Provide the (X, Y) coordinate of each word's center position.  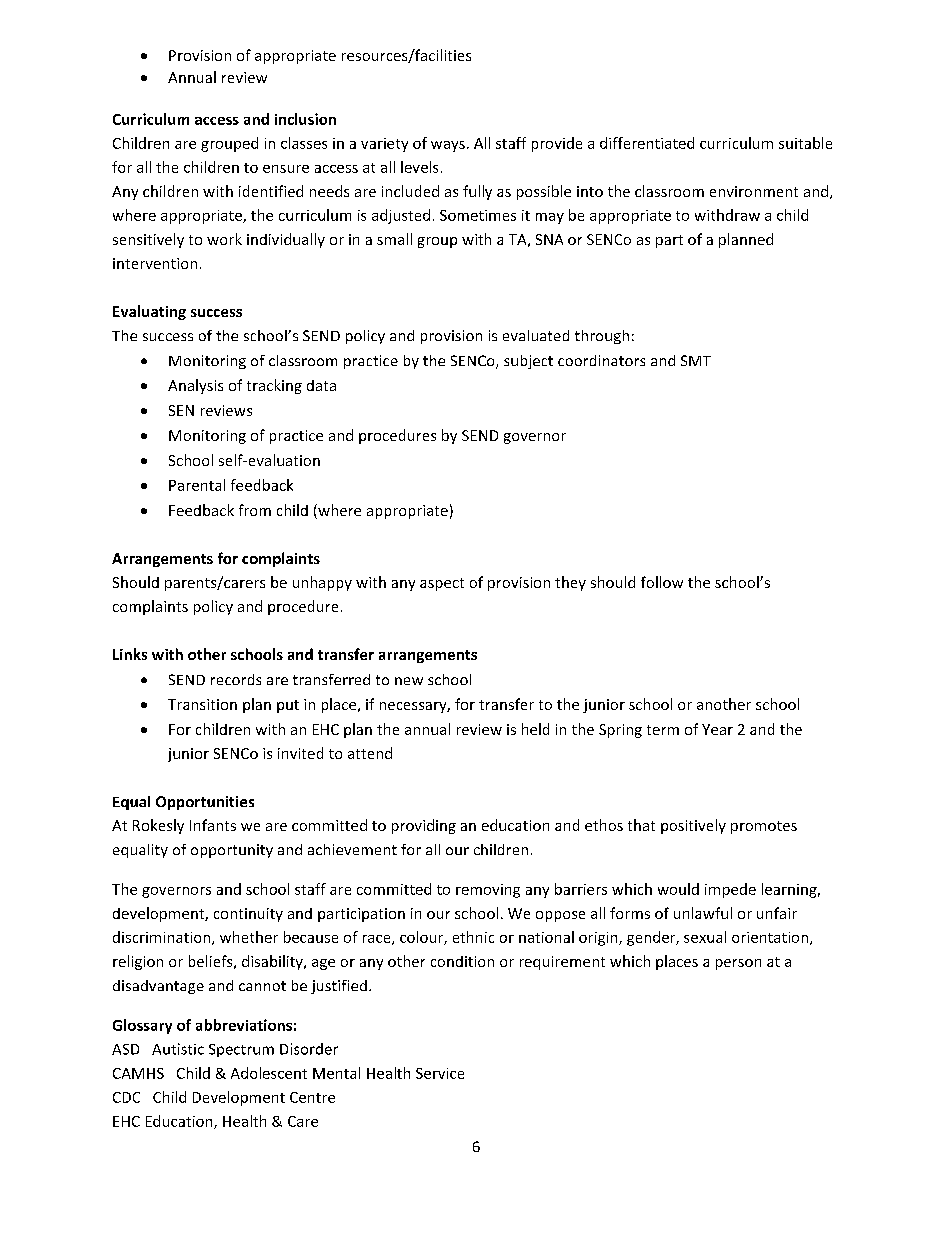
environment (754, 191)
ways (448, 146)
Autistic (178, 1049)
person (738, 964)
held (535, 729)
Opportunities (205, 803)
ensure (286, 169)
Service (440, 1073)
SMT (696, 360)
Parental (197, 485)
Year (717, 729)
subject (528, 362)
